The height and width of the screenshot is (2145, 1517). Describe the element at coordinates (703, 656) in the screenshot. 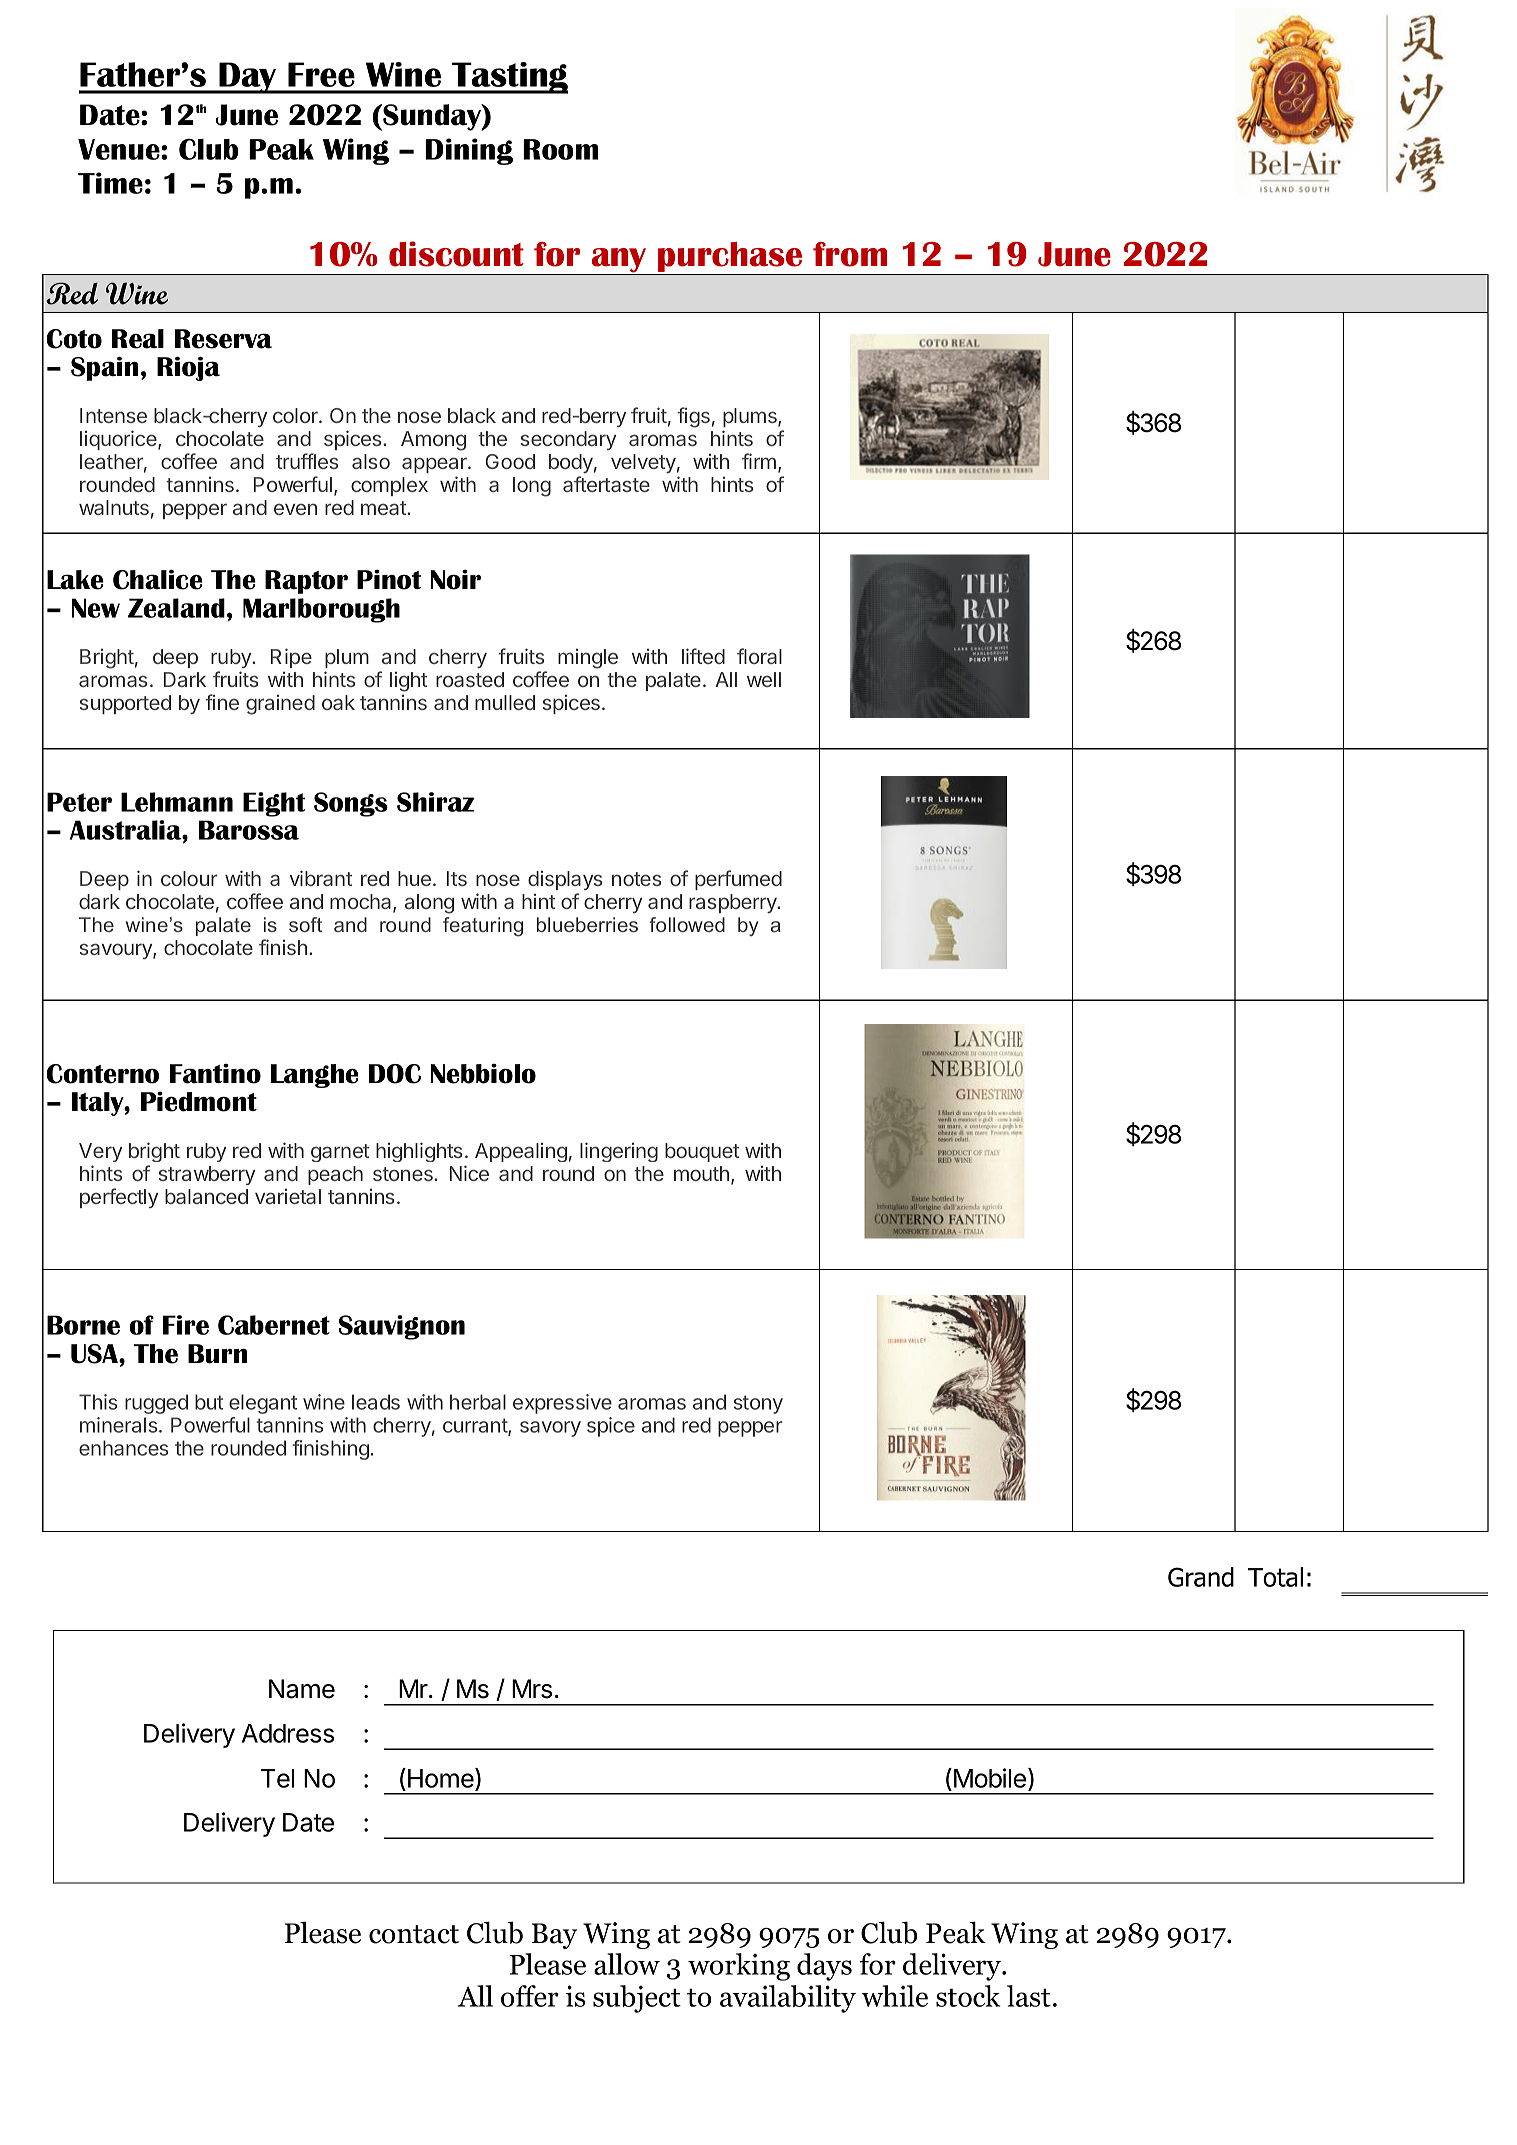

I see `lifted` at that location.
